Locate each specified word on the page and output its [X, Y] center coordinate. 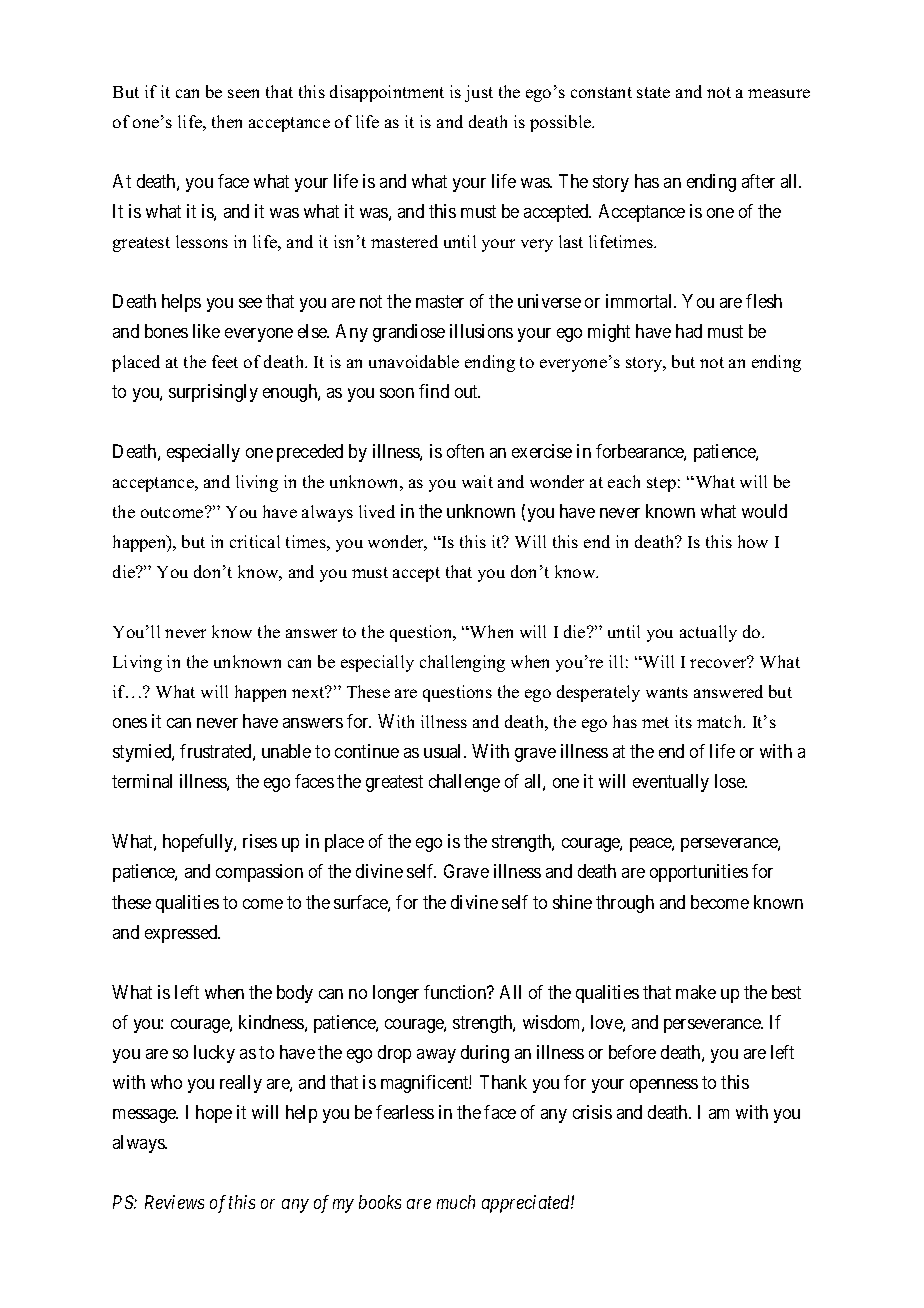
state [653, 92]
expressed [182, 934]
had [689, 331]
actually [708, 633]
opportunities [699, 873]
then [227, 121]
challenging [462, 663]
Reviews [174, 1202]
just [479, 93]
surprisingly [213, 393]
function [456, 992]
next [309, 692]
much [456, 1202]
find [434, 391]
